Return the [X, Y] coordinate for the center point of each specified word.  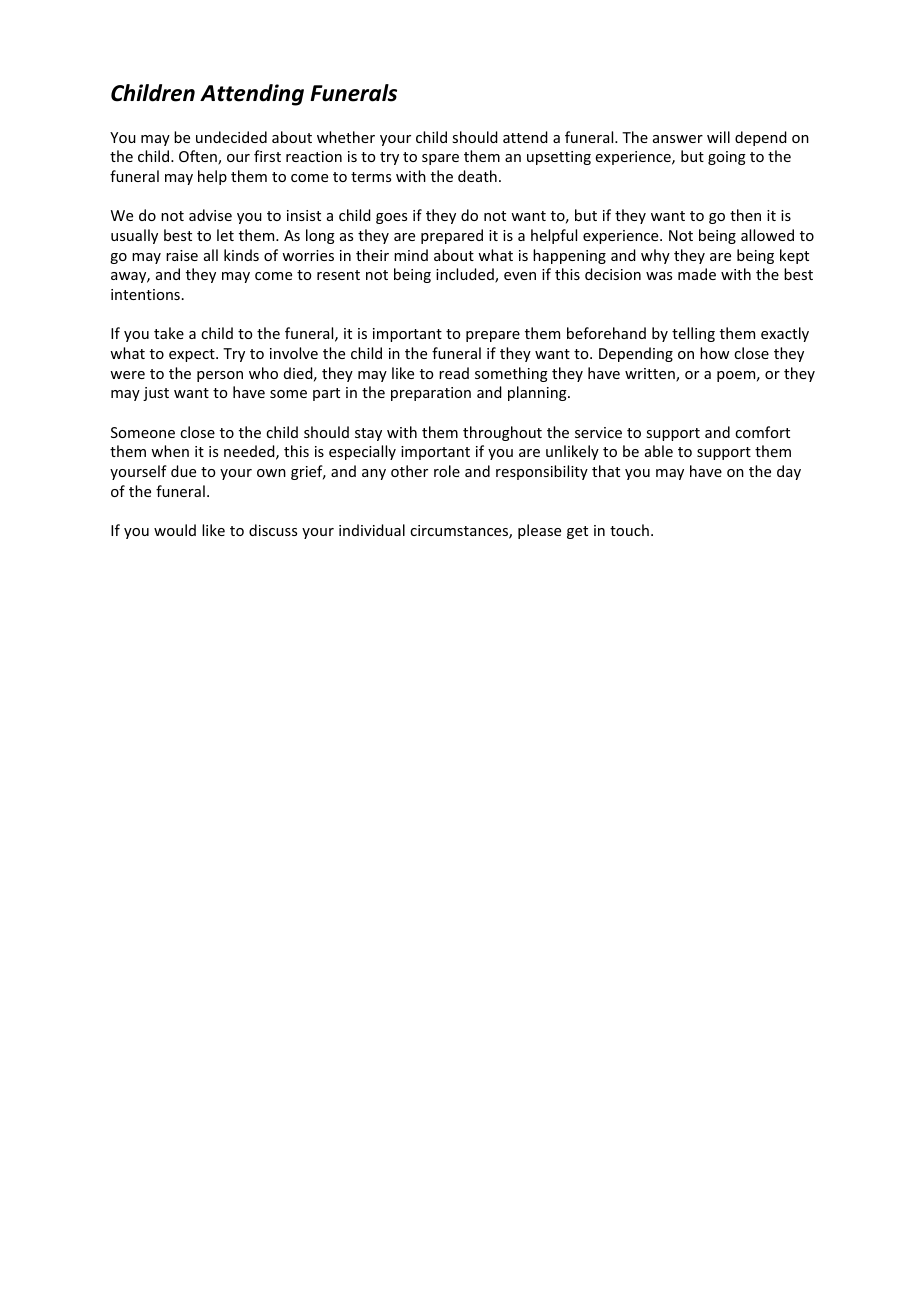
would [175, 530]
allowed [767, 235]
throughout [502, 433]
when [170, 451]
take [169, 333]
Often [199, 157]
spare [440, 159]
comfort [762, 432]
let [225, 235]
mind [411, 255]
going [727, 158]
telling [693, 334]
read [454, 373]
